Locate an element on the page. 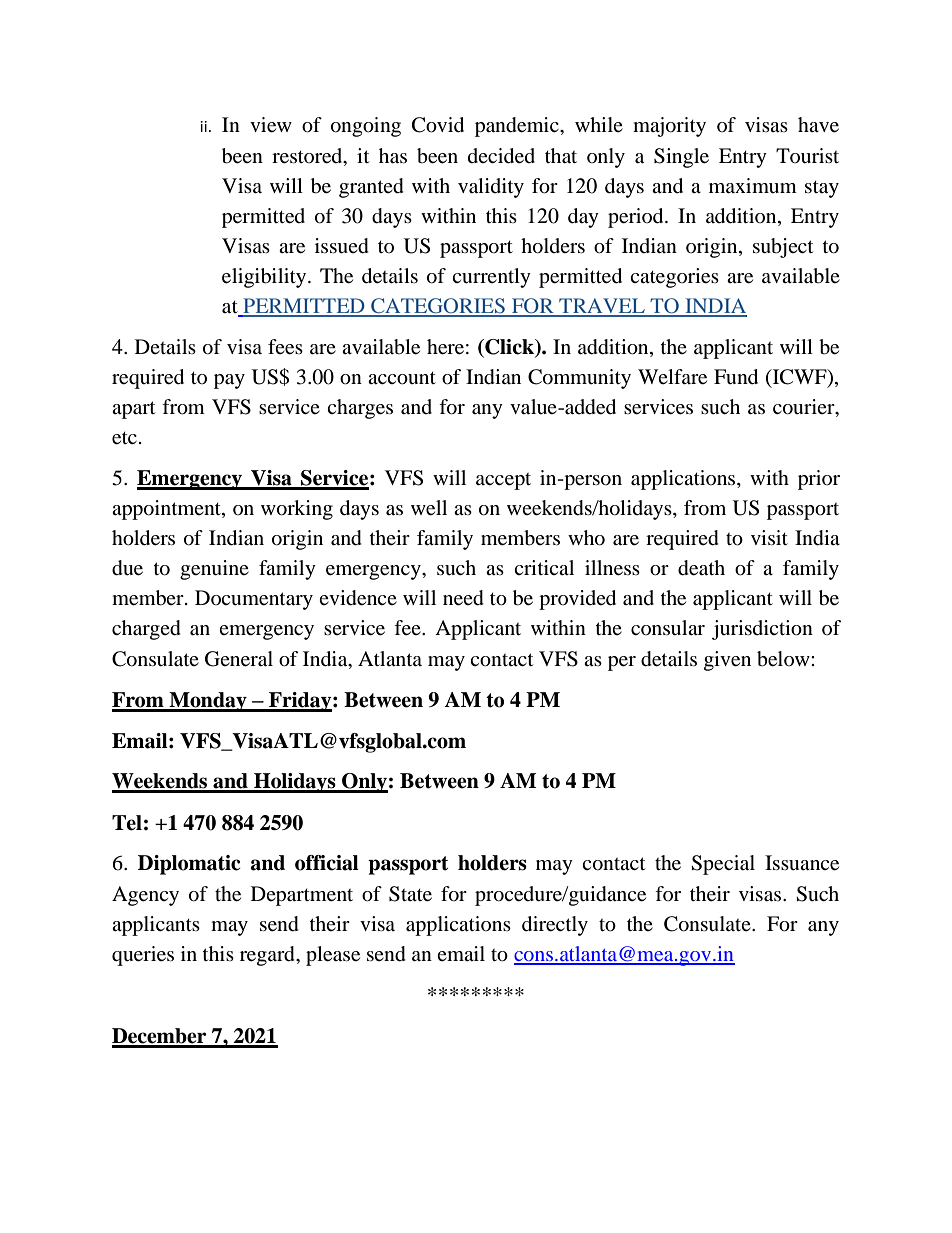  regard is located at coordinates (269, 956).
